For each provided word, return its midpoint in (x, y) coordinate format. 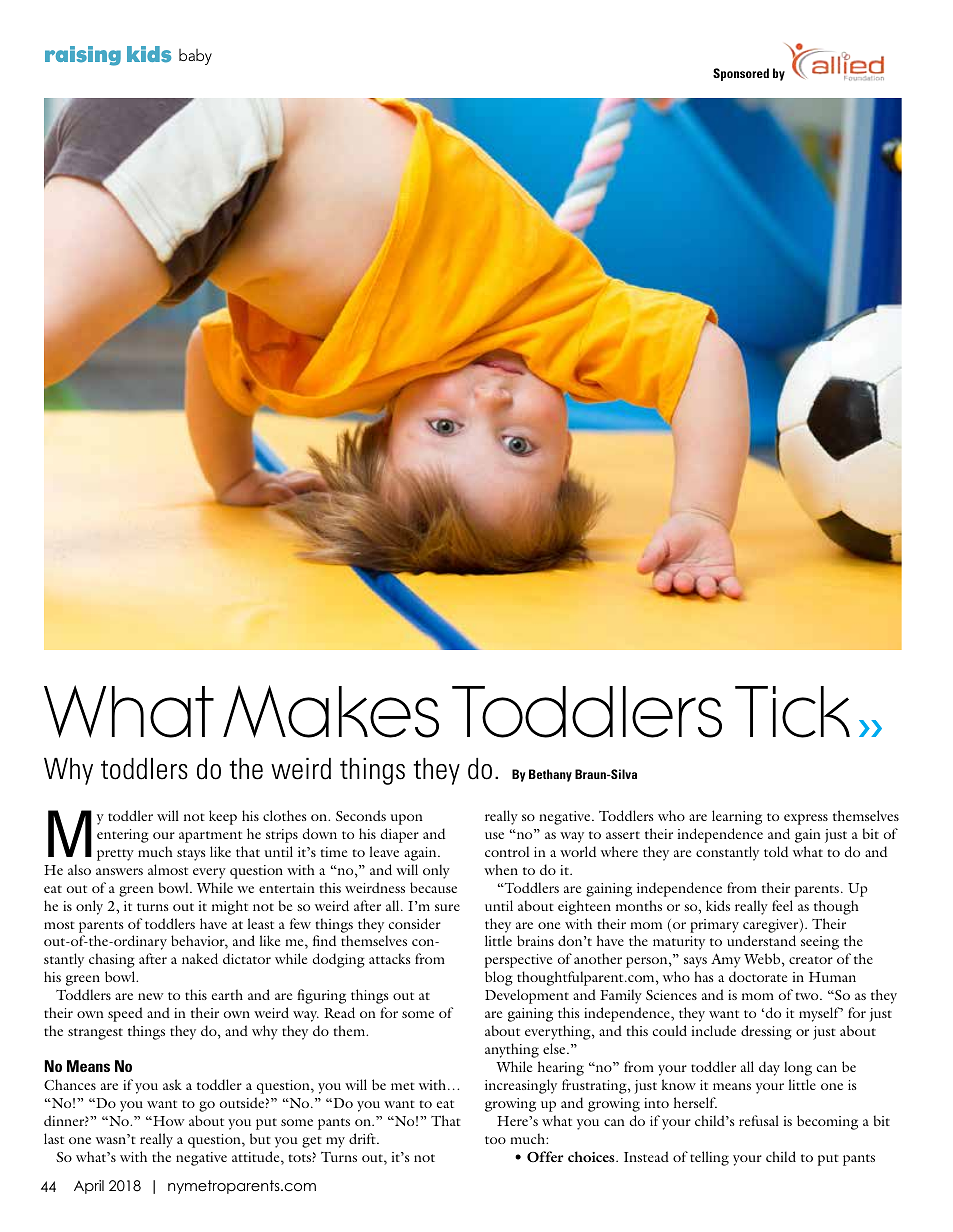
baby (195, 57)
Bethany (550, 775)
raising (83, 56)
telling (709, 1158)
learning (737, 817)
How (167, 1121)
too (495, 1140)
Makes (331, 711)
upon (407, 819)
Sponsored (741, 74)
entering (123, 836)
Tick (792, 712)
